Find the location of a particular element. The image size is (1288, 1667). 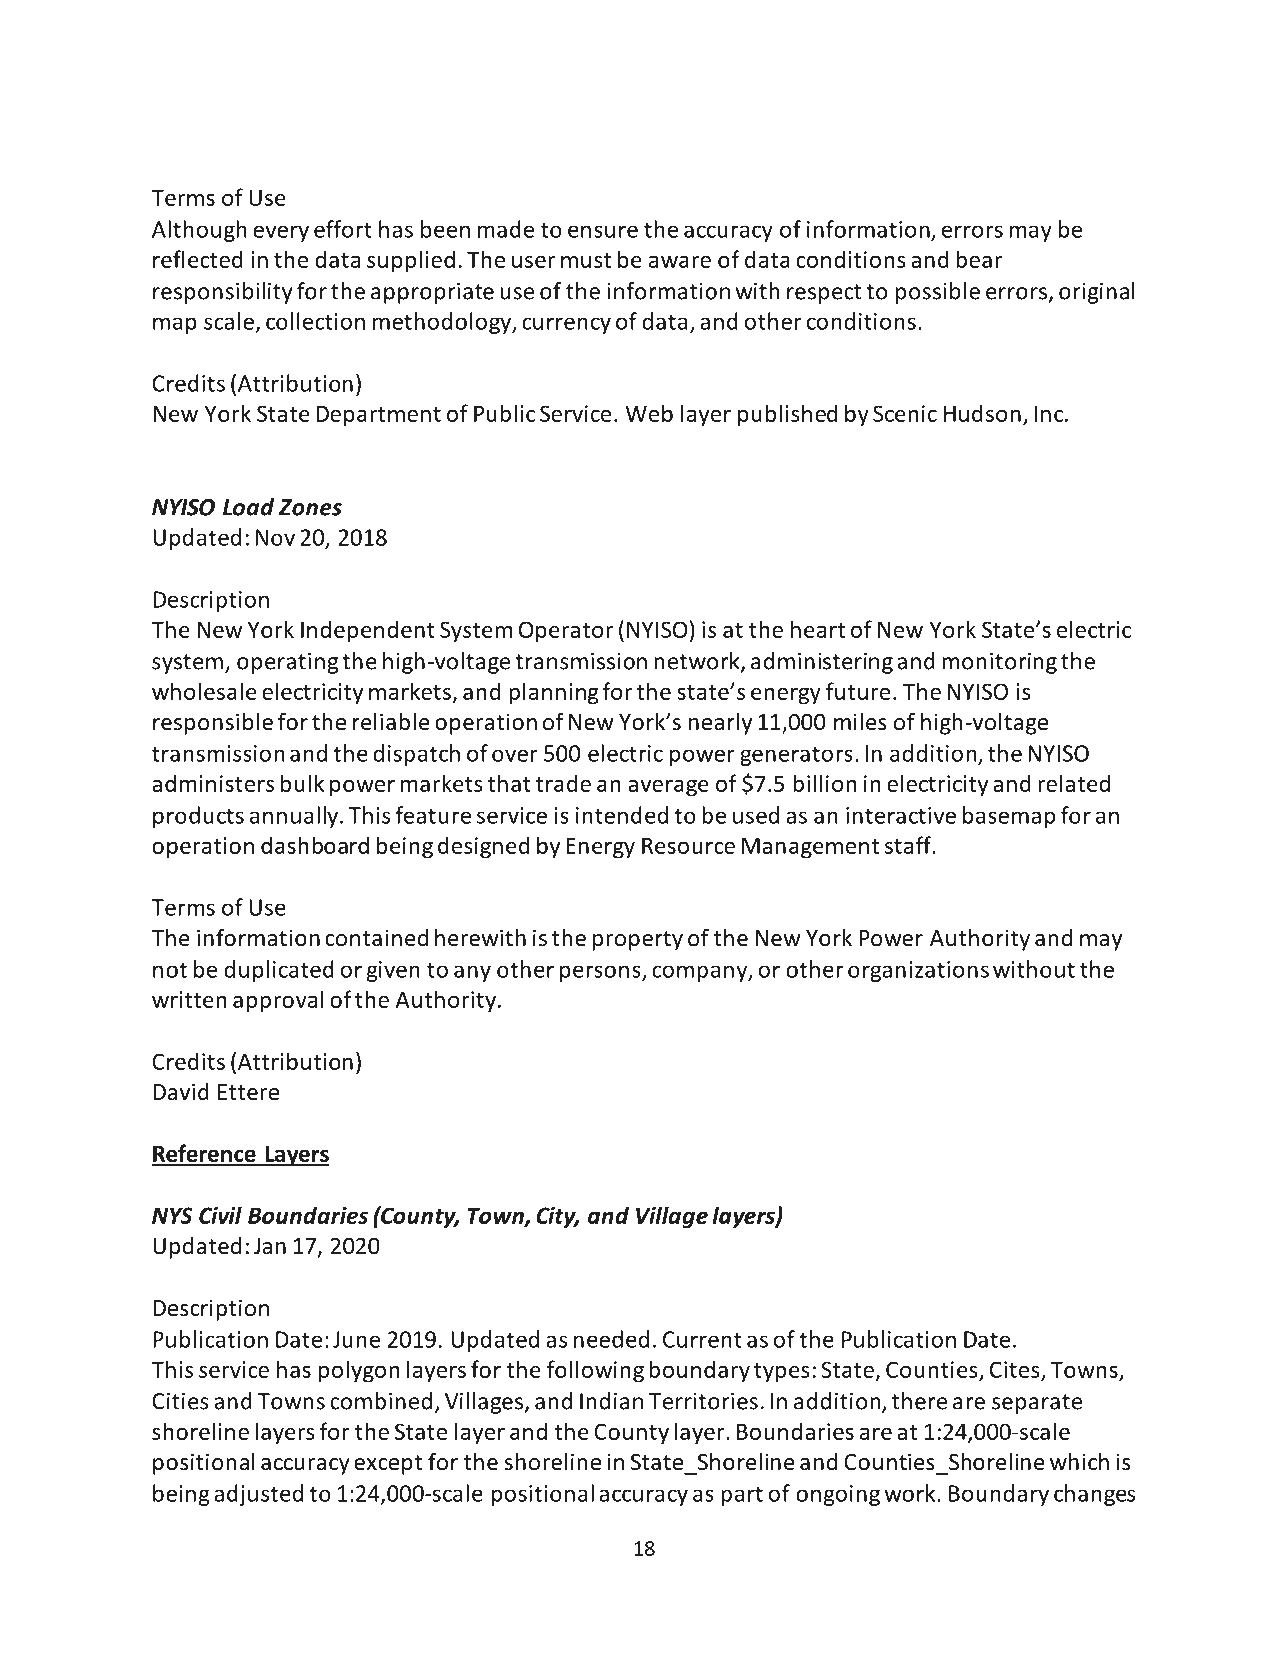

Indian is located at coordinates (611, 1401).
